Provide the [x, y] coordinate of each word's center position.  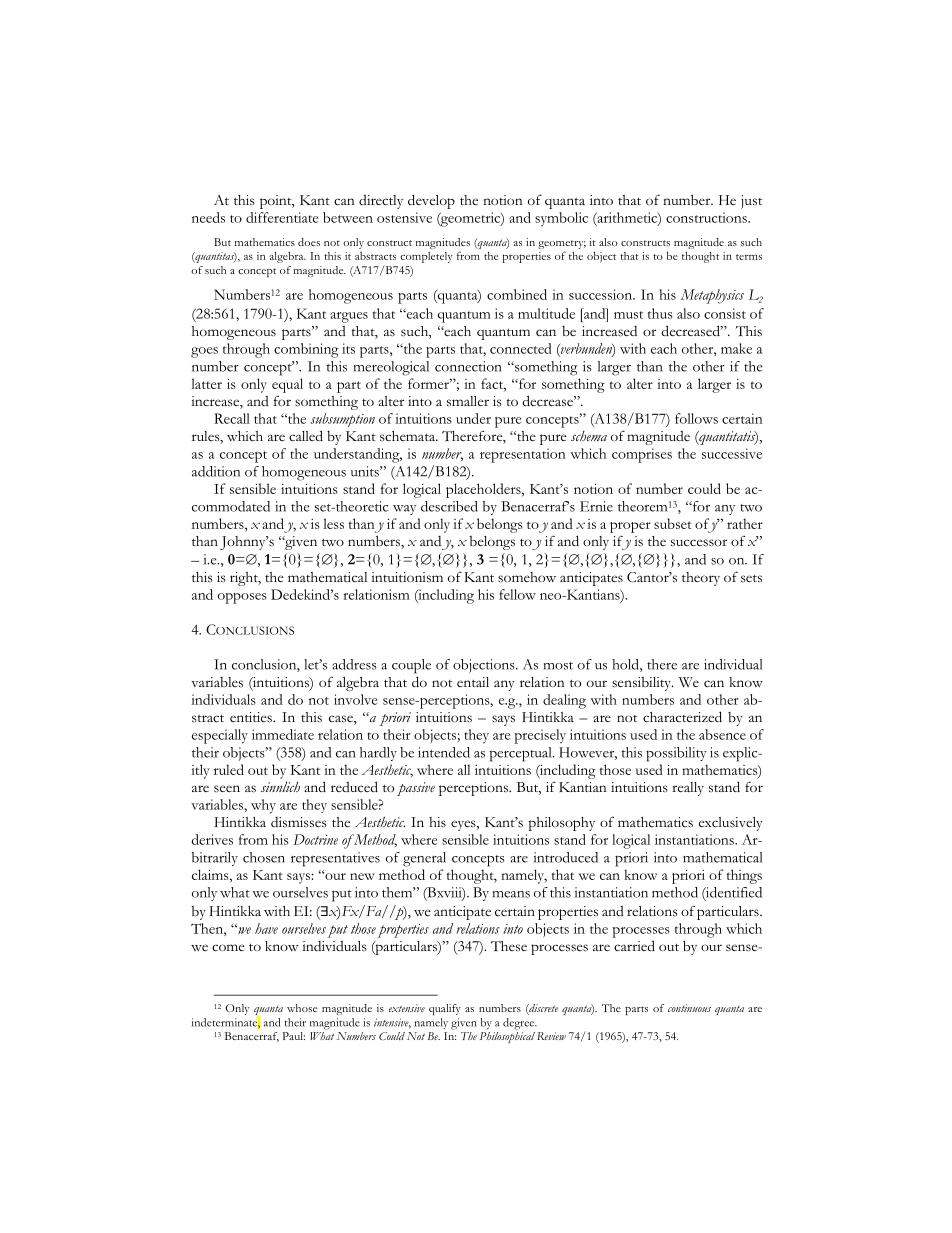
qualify [445, 1009]
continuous [689, 1008]
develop [431, 201]
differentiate [282, 217]
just [751, 202]
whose [302, 1008]
